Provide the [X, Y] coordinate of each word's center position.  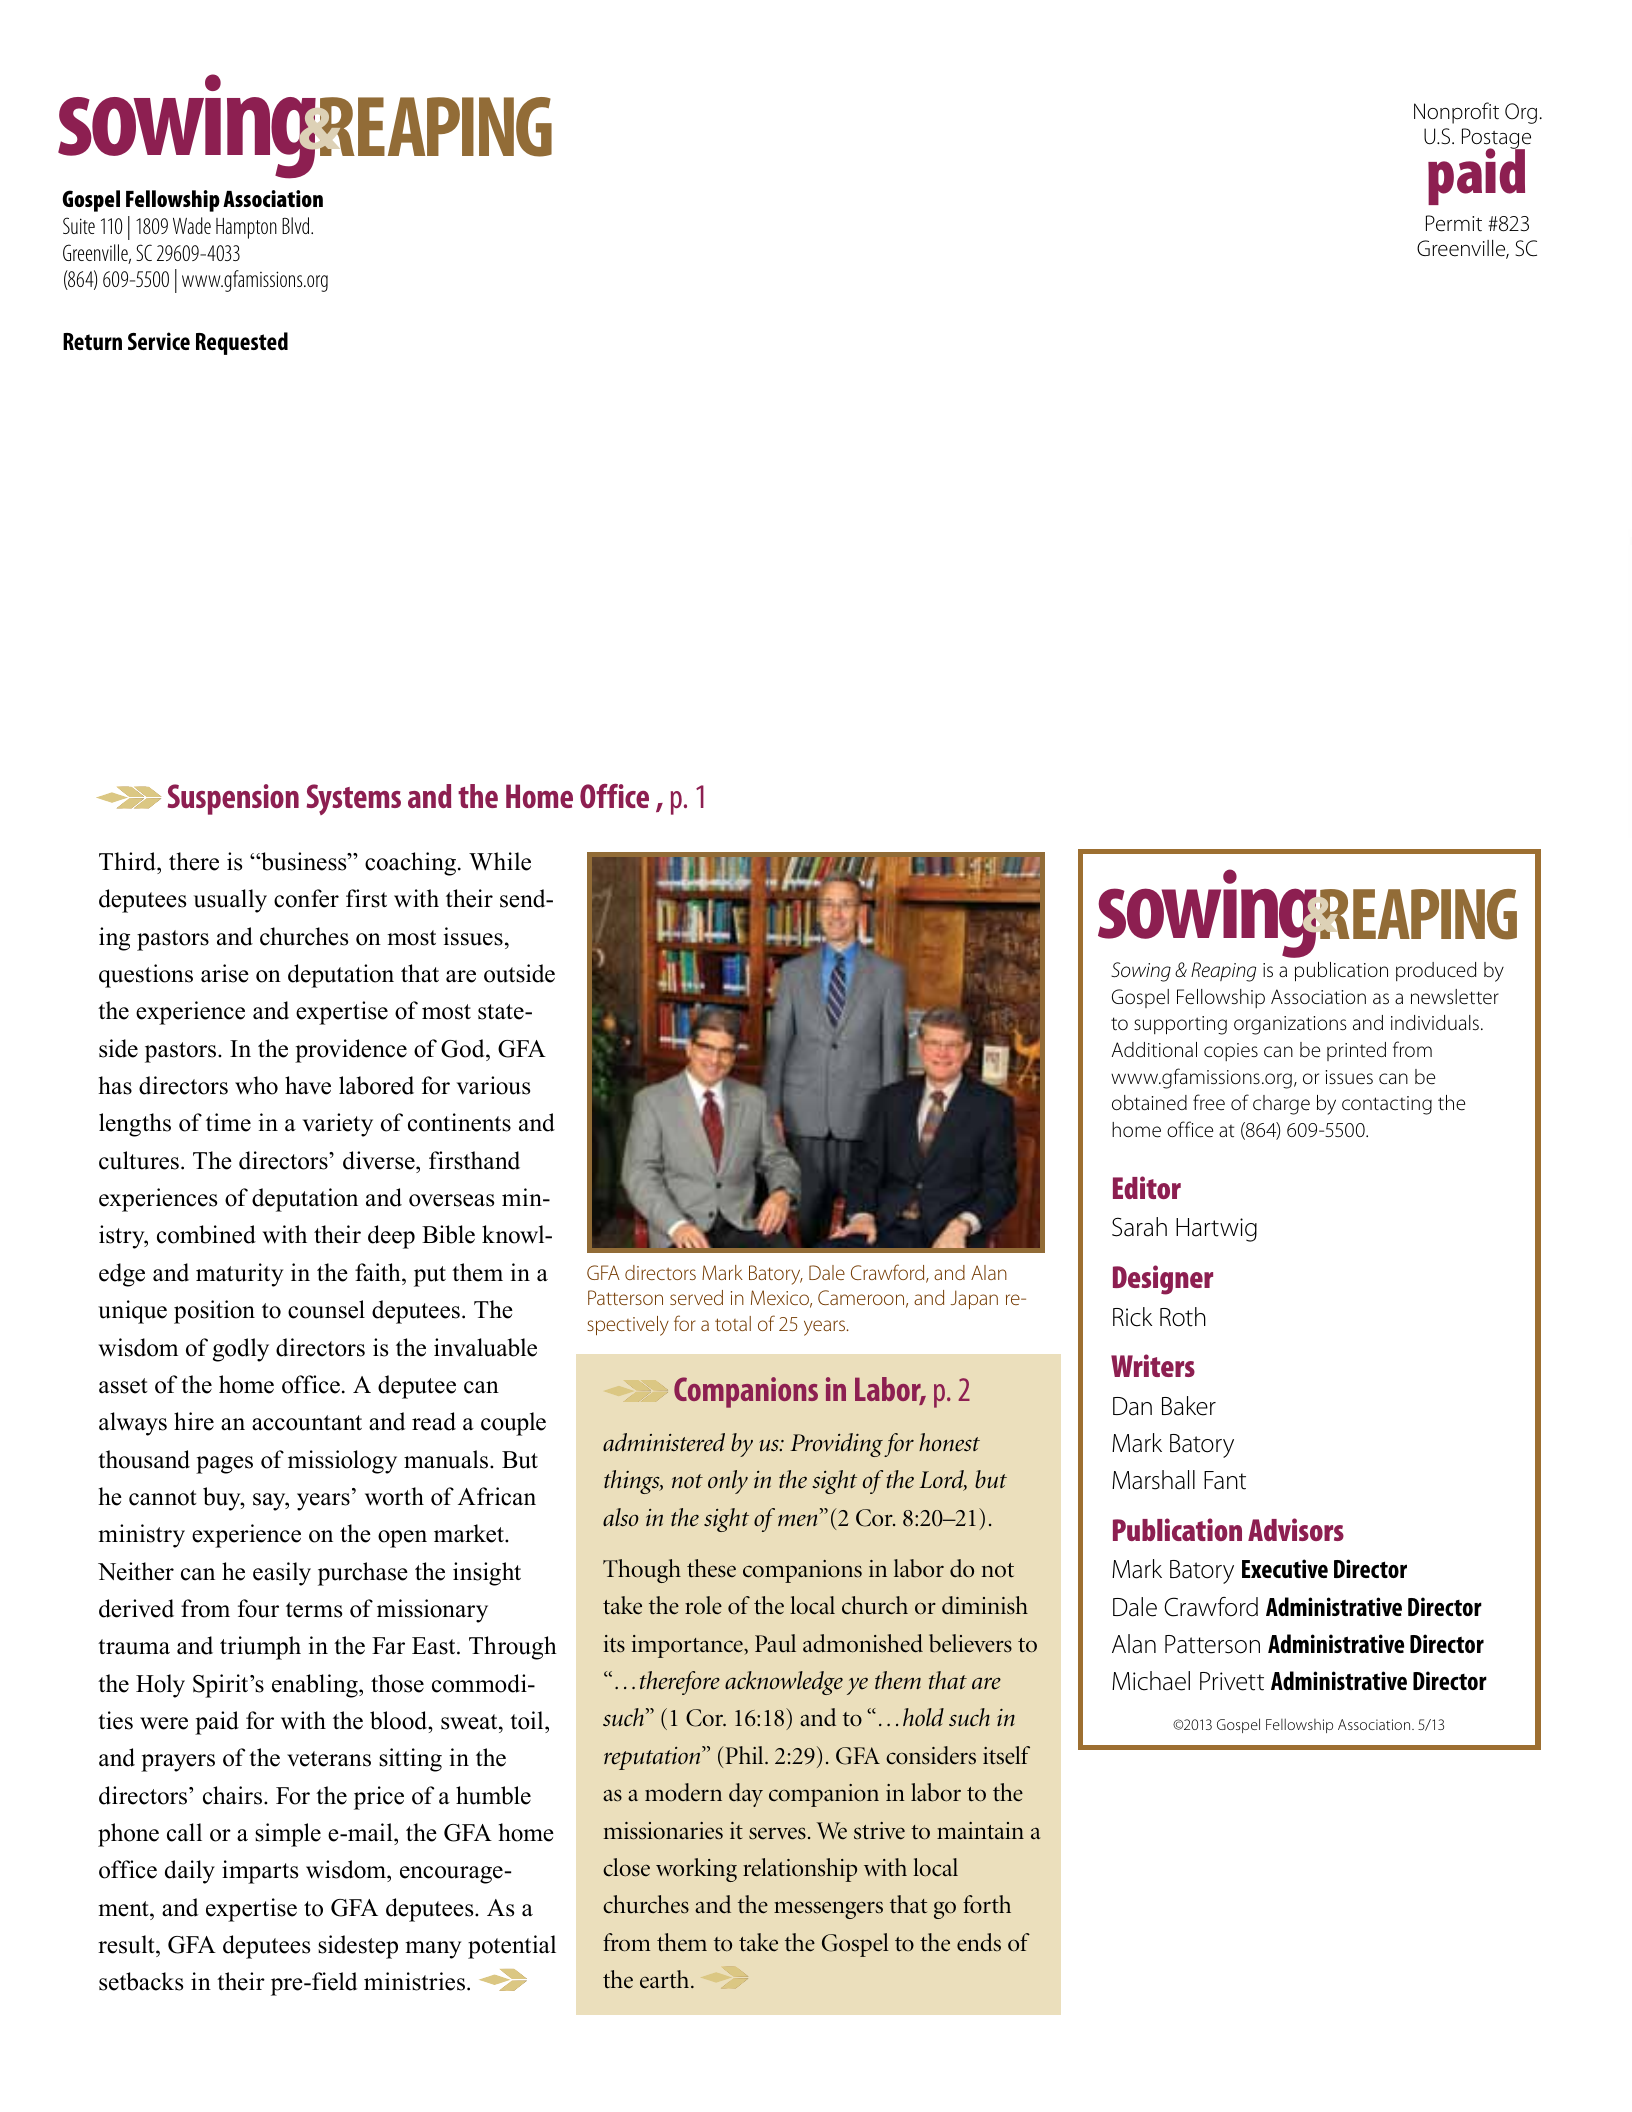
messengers [828, 1910]
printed [1356, 1051]
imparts [260, 1872]
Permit [1454, 223]
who [256, 1085]
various [493, 1085]
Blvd [297, 225]
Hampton [246, 228]
